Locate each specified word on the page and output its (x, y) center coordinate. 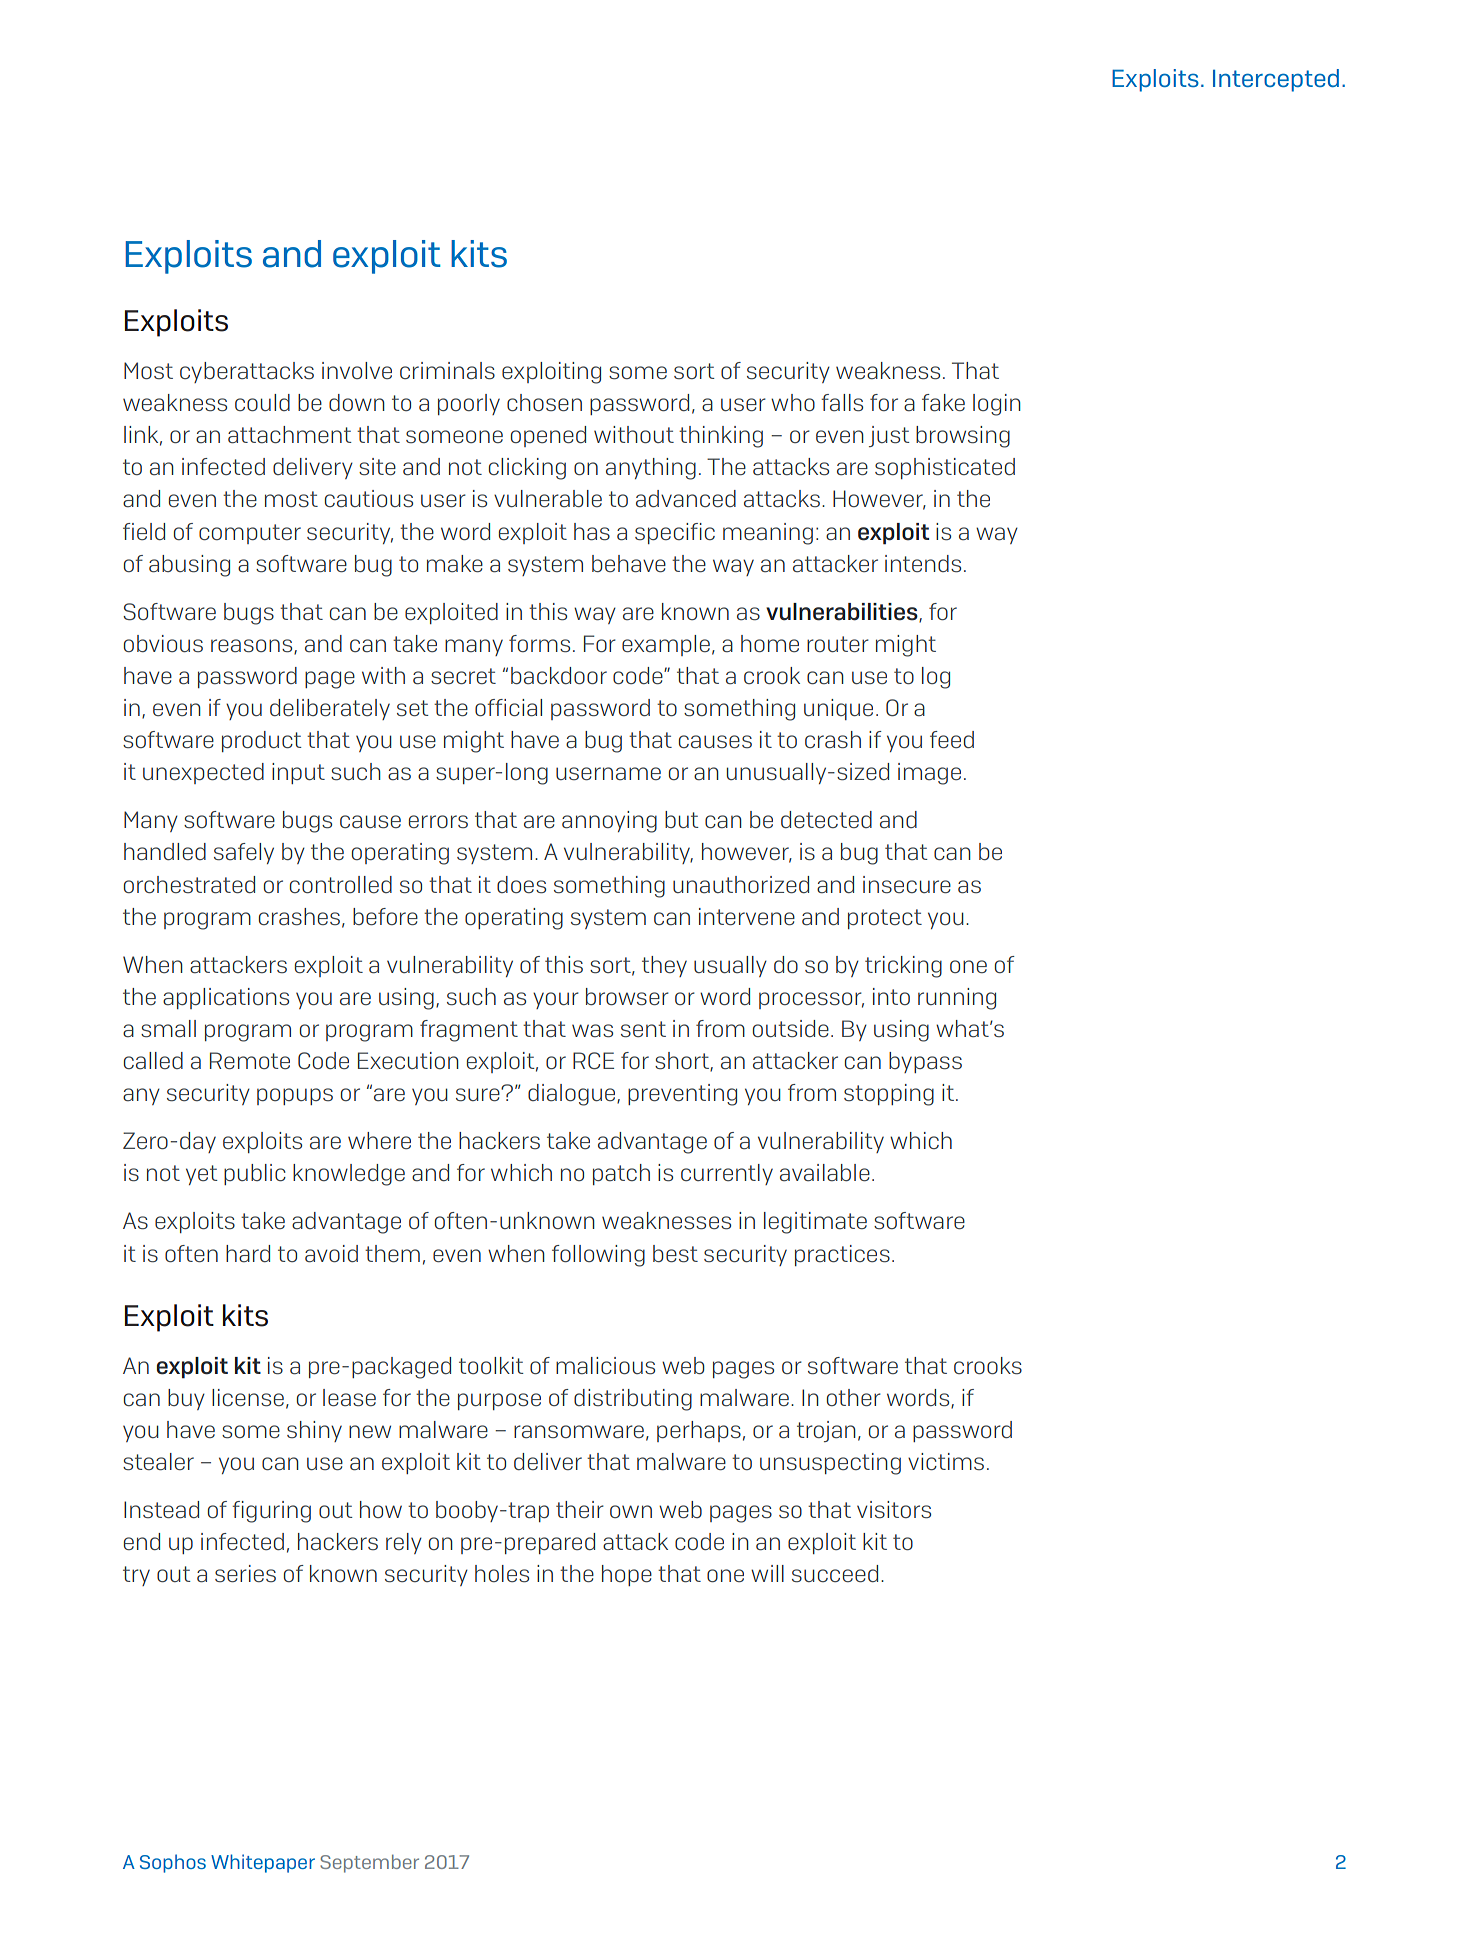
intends (923, 563)
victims (946, 1461)
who (793, 402)
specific (675, 533)
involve (357, 370)
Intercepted (1276, 80)
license (248, 1397)
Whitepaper (263, 1863)
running (957, 999)
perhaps (699, 1431)
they (664, 966)
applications (226, 998)
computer (250, 534)
